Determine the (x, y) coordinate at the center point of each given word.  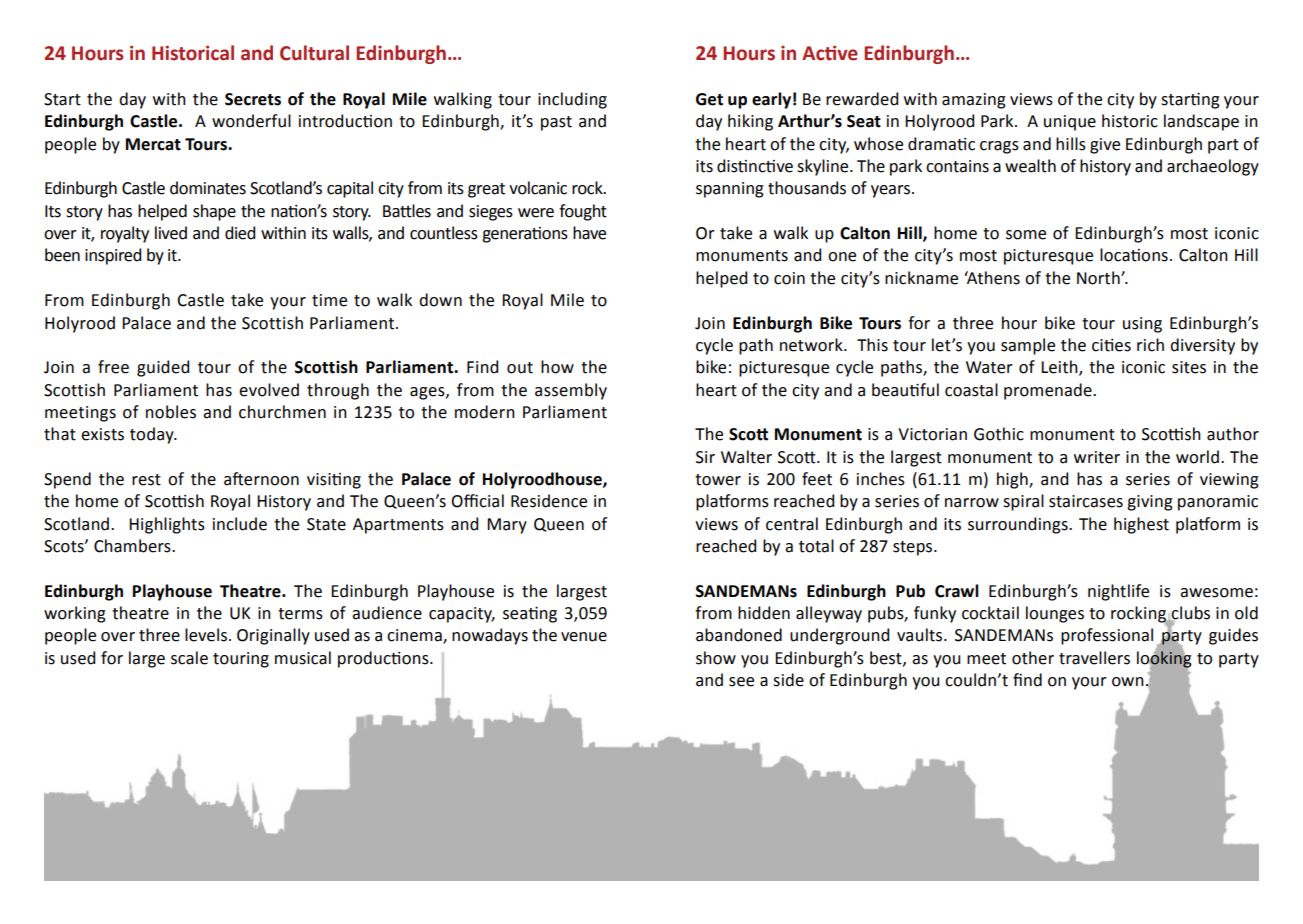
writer (1097, 457)
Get (709, 99)
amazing (974, 101)
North (1099, 278)
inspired (113, 256)
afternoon (261, 479)
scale (189, 658)
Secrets (253, 99)
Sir (705, 457)
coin (789, 278)
